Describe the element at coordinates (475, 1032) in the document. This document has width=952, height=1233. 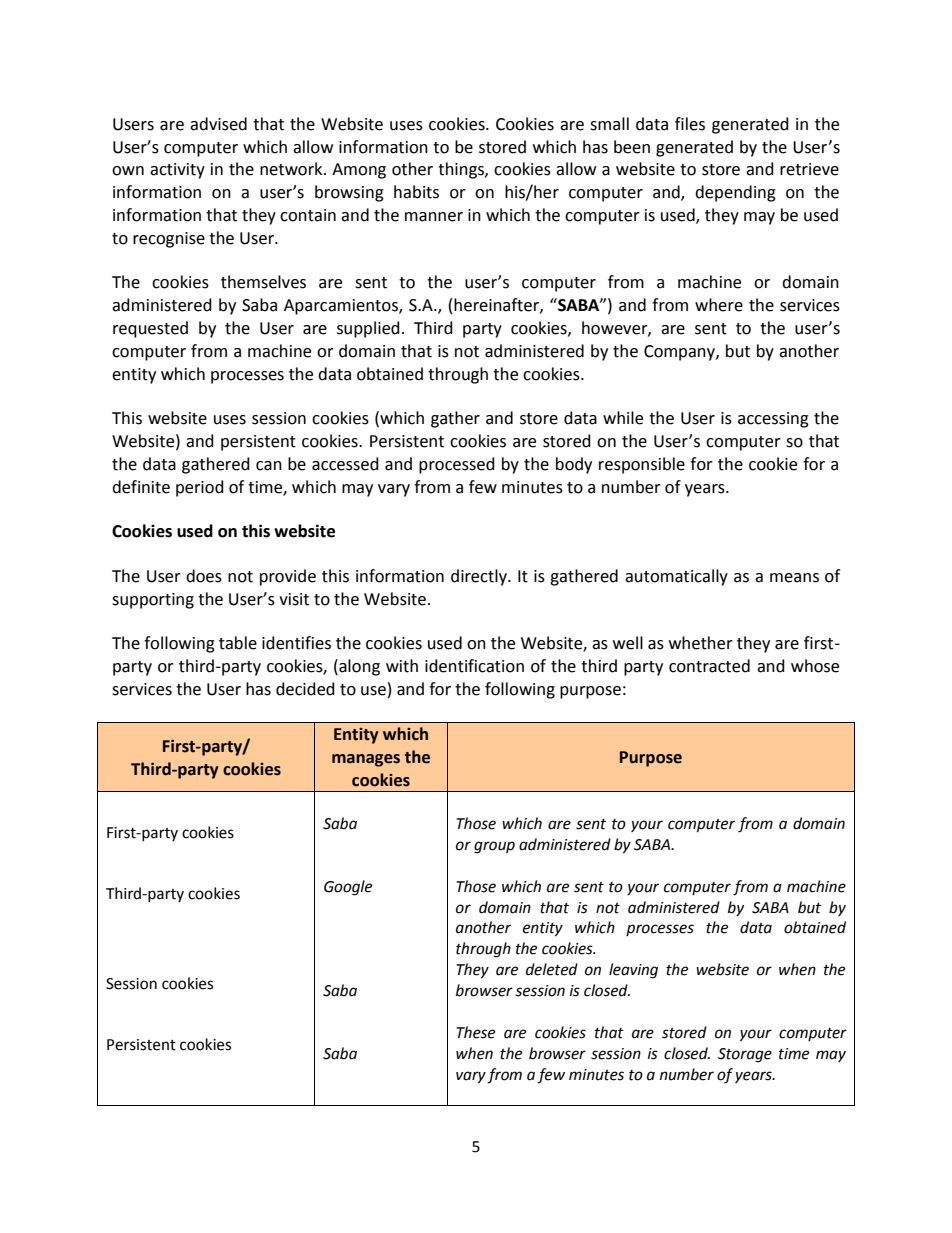
I see `These` at that location.
